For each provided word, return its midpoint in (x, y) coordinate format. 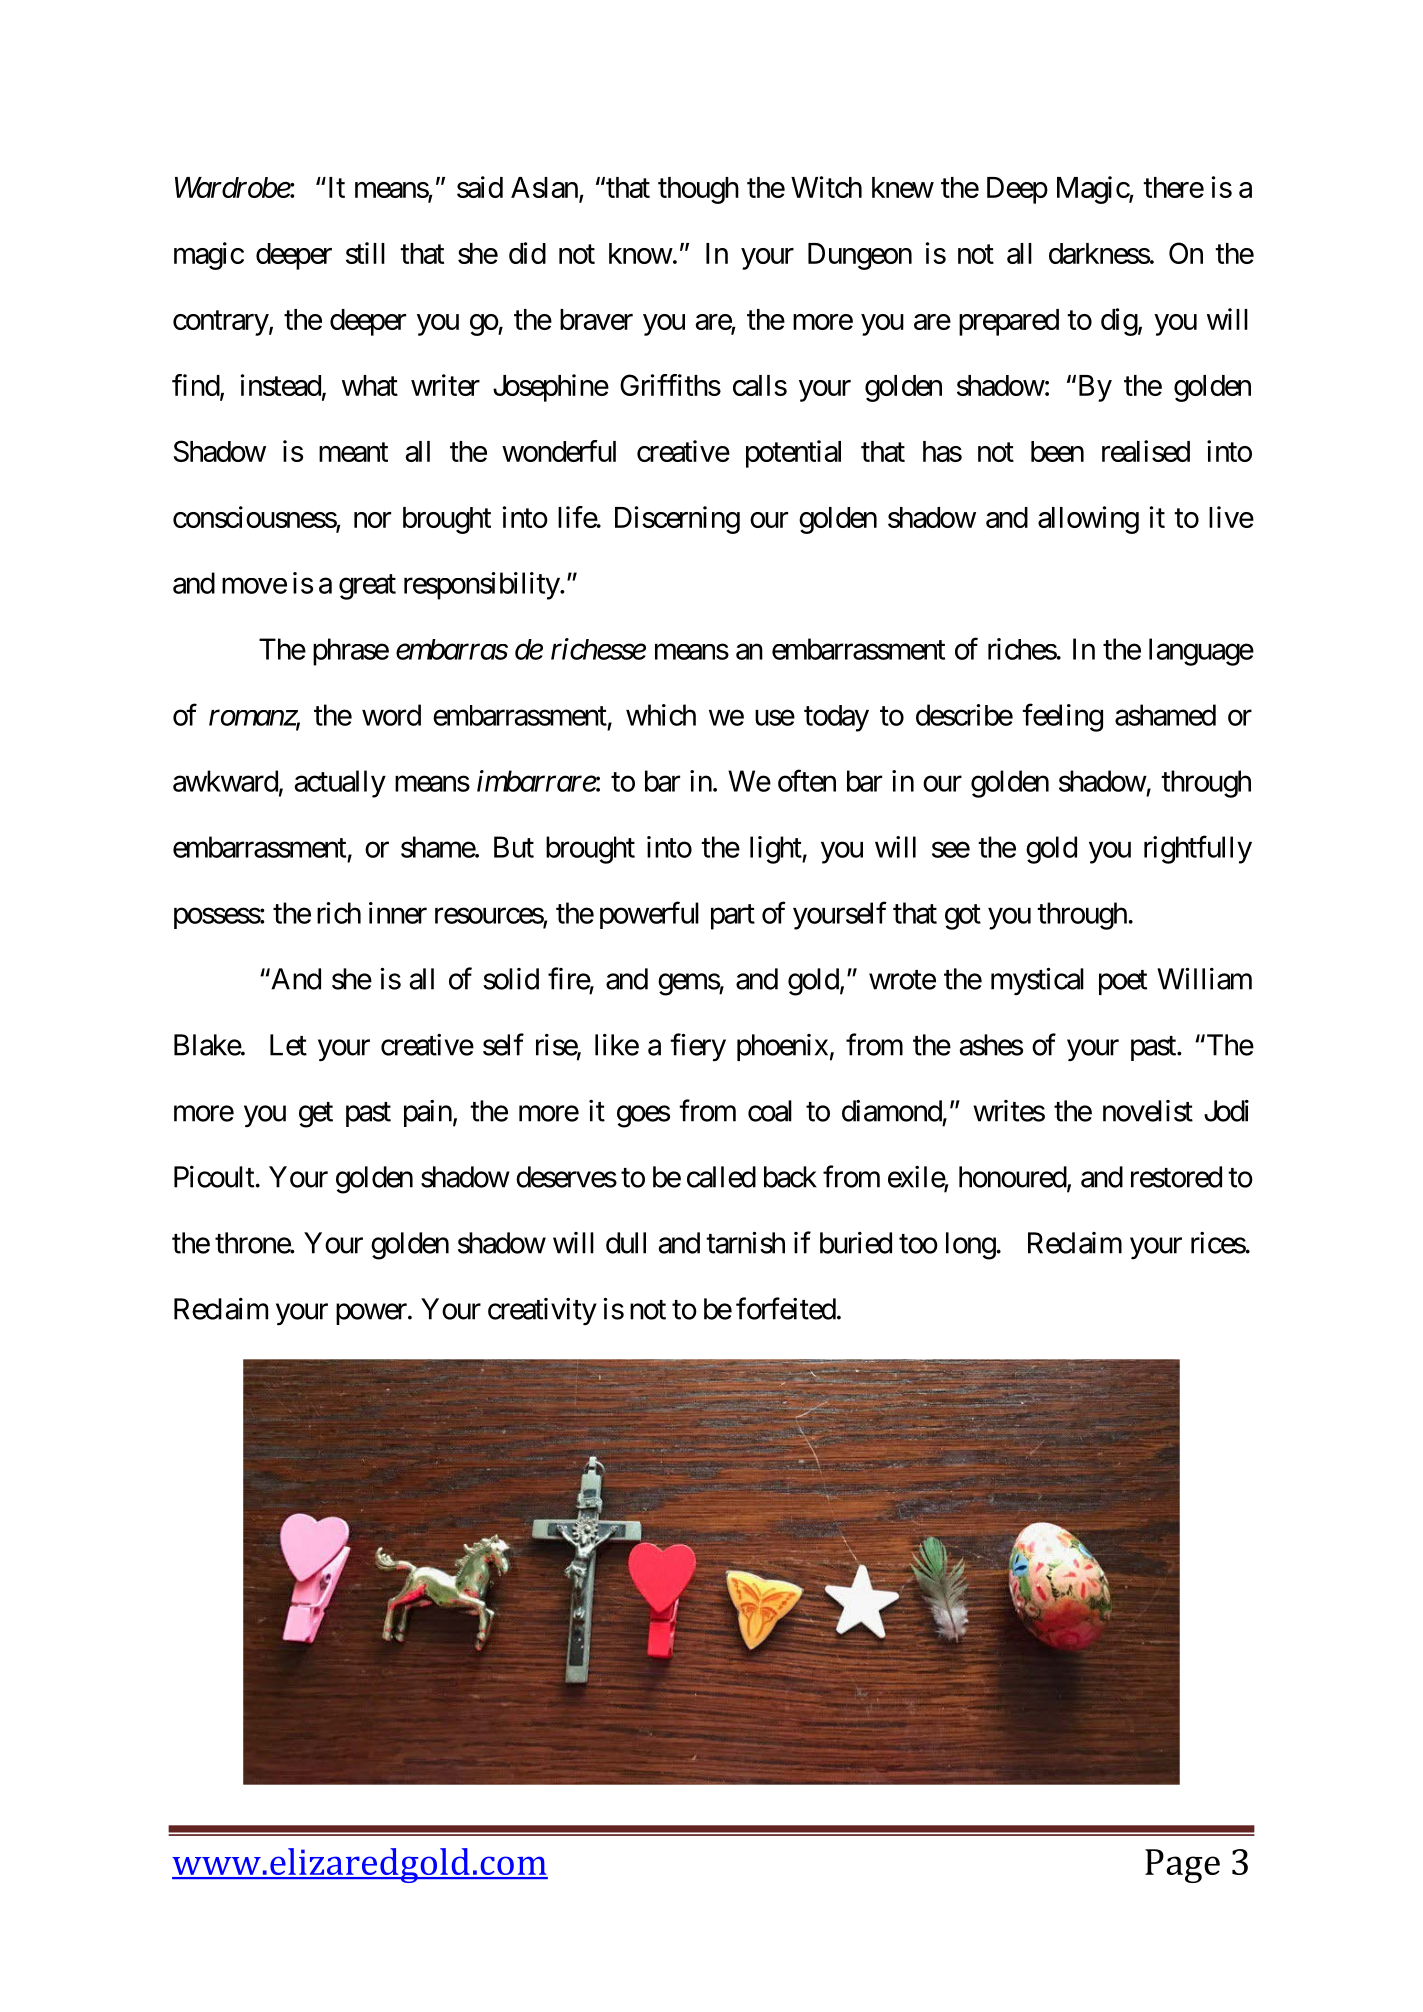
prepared (1009, 322)
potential (793, 454)
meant (353, 452)
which (661, 715)
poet (1123, 982)
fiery (698, 1047)
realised (1146, 451)
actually (340, 784)
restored (1176, 1177)
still (365, 253)
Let (288, 1045)
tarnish (745, 1242)
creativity (542, 1311)
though (698, 190)
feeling (1062, 717)
